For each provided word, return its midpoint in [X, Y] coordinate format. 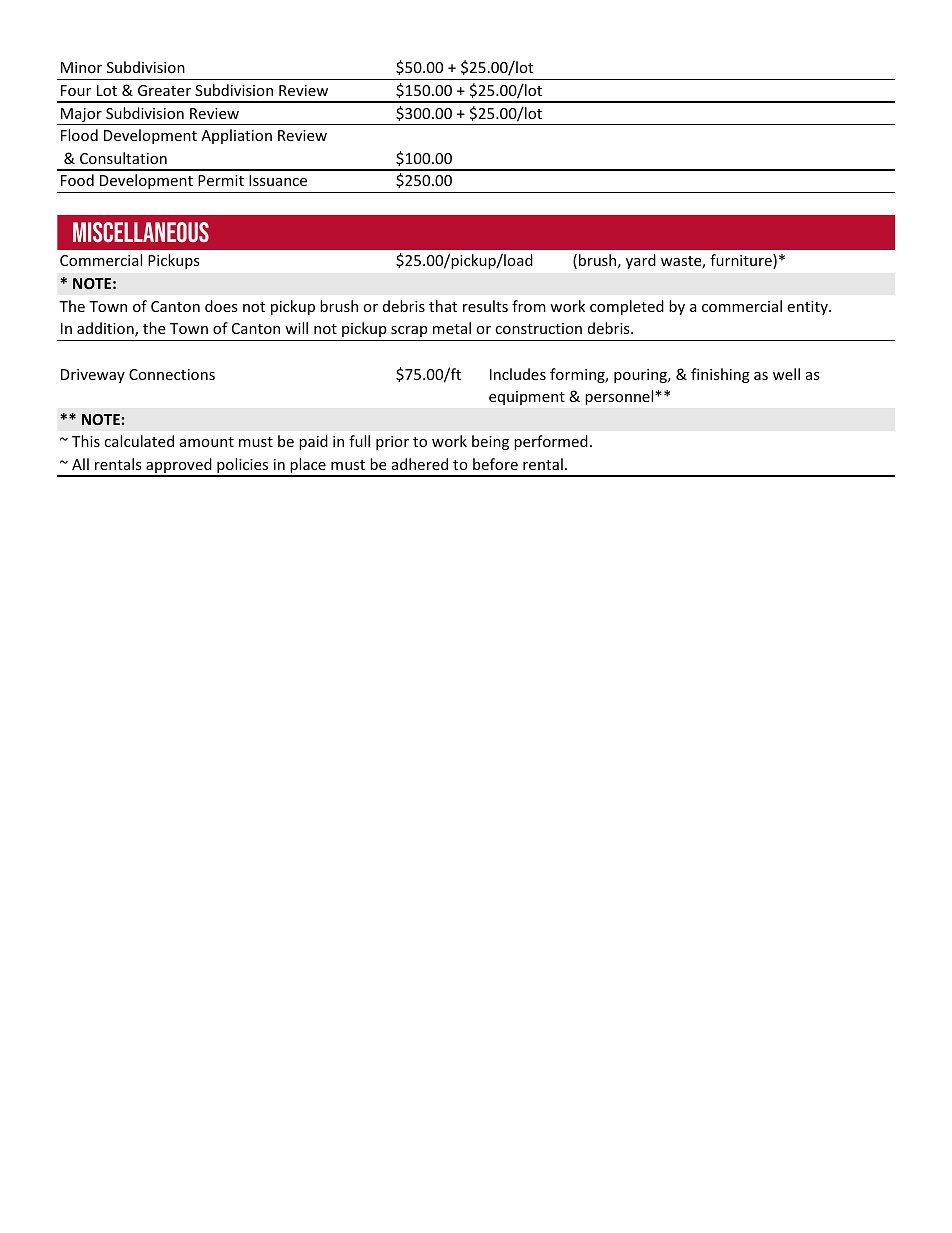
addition [106, 329]
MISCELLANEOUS [141, 232]
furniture [742, 261]
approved [179, 467]
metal [452, 328]
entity [808, 308]
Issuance [278, 180]
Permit [221, 180]
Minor [81, 67]
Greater [164, 90]
